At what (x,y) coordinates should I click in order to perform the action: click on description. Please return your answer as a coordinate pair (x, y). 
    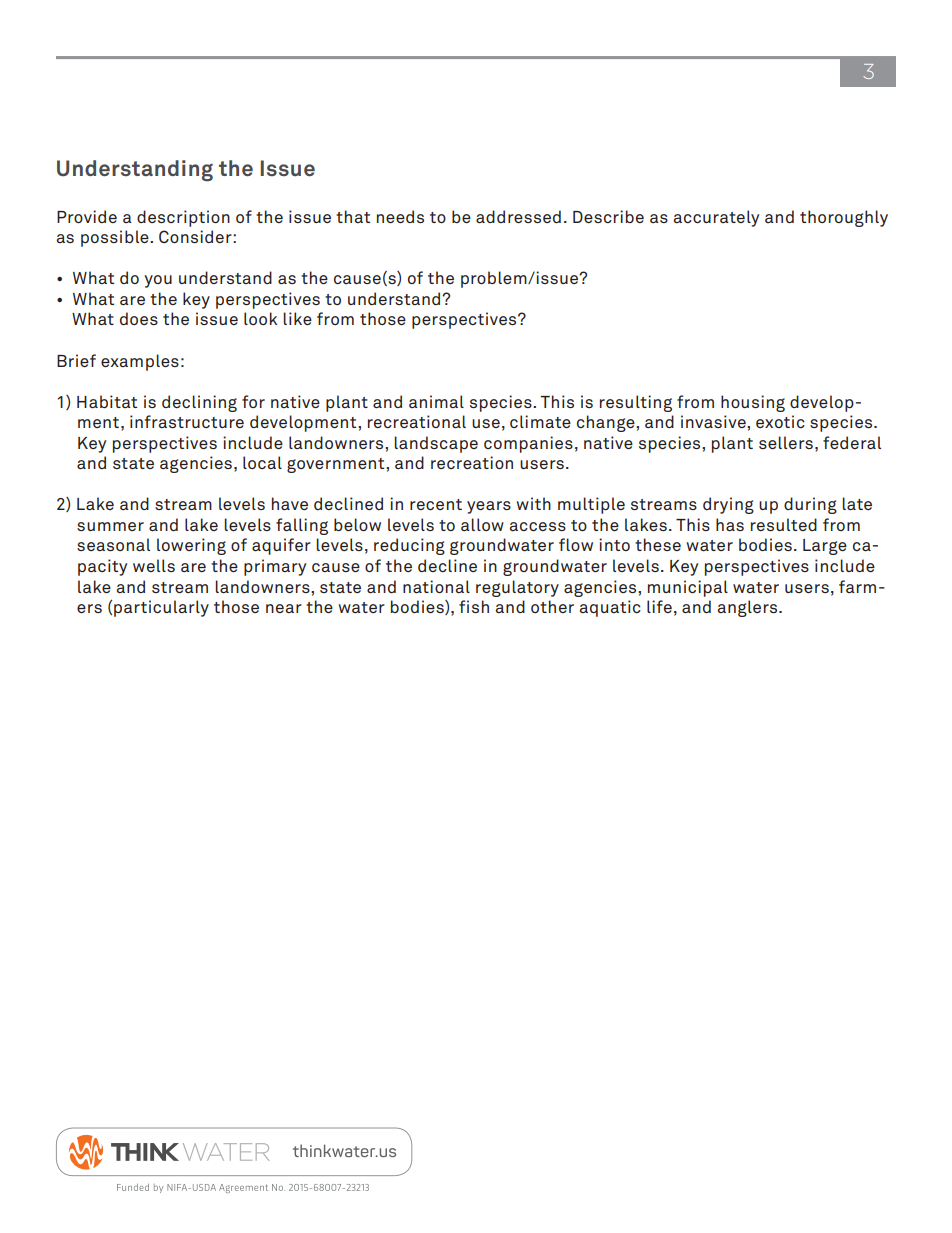
    Looking at the image, I should click on (183, 218).
